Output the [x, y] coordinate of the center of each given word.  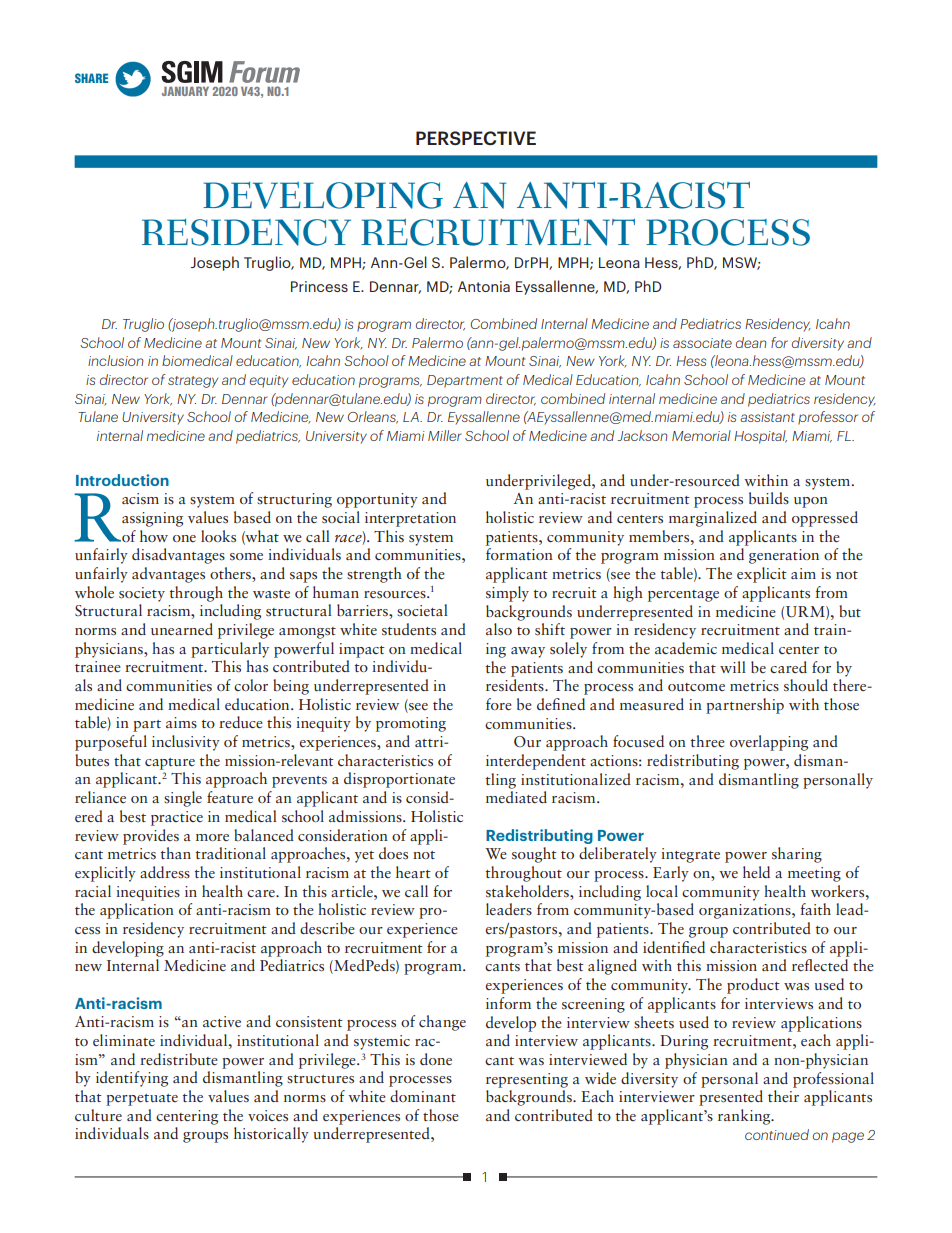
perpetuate [142, 1100]
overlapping [769, 743]
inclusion [116, 360]
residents [516, 685]
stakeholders [528, 891]
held [756, 872]
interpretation [410, 519]
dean [751, 342]
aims [181, 722]
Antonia [484, 286]
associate [702, 343]
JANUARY [185, 91]
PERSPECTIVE [476, 138]
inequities [148, 893]
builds [769, 498]
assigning [152, 519]
